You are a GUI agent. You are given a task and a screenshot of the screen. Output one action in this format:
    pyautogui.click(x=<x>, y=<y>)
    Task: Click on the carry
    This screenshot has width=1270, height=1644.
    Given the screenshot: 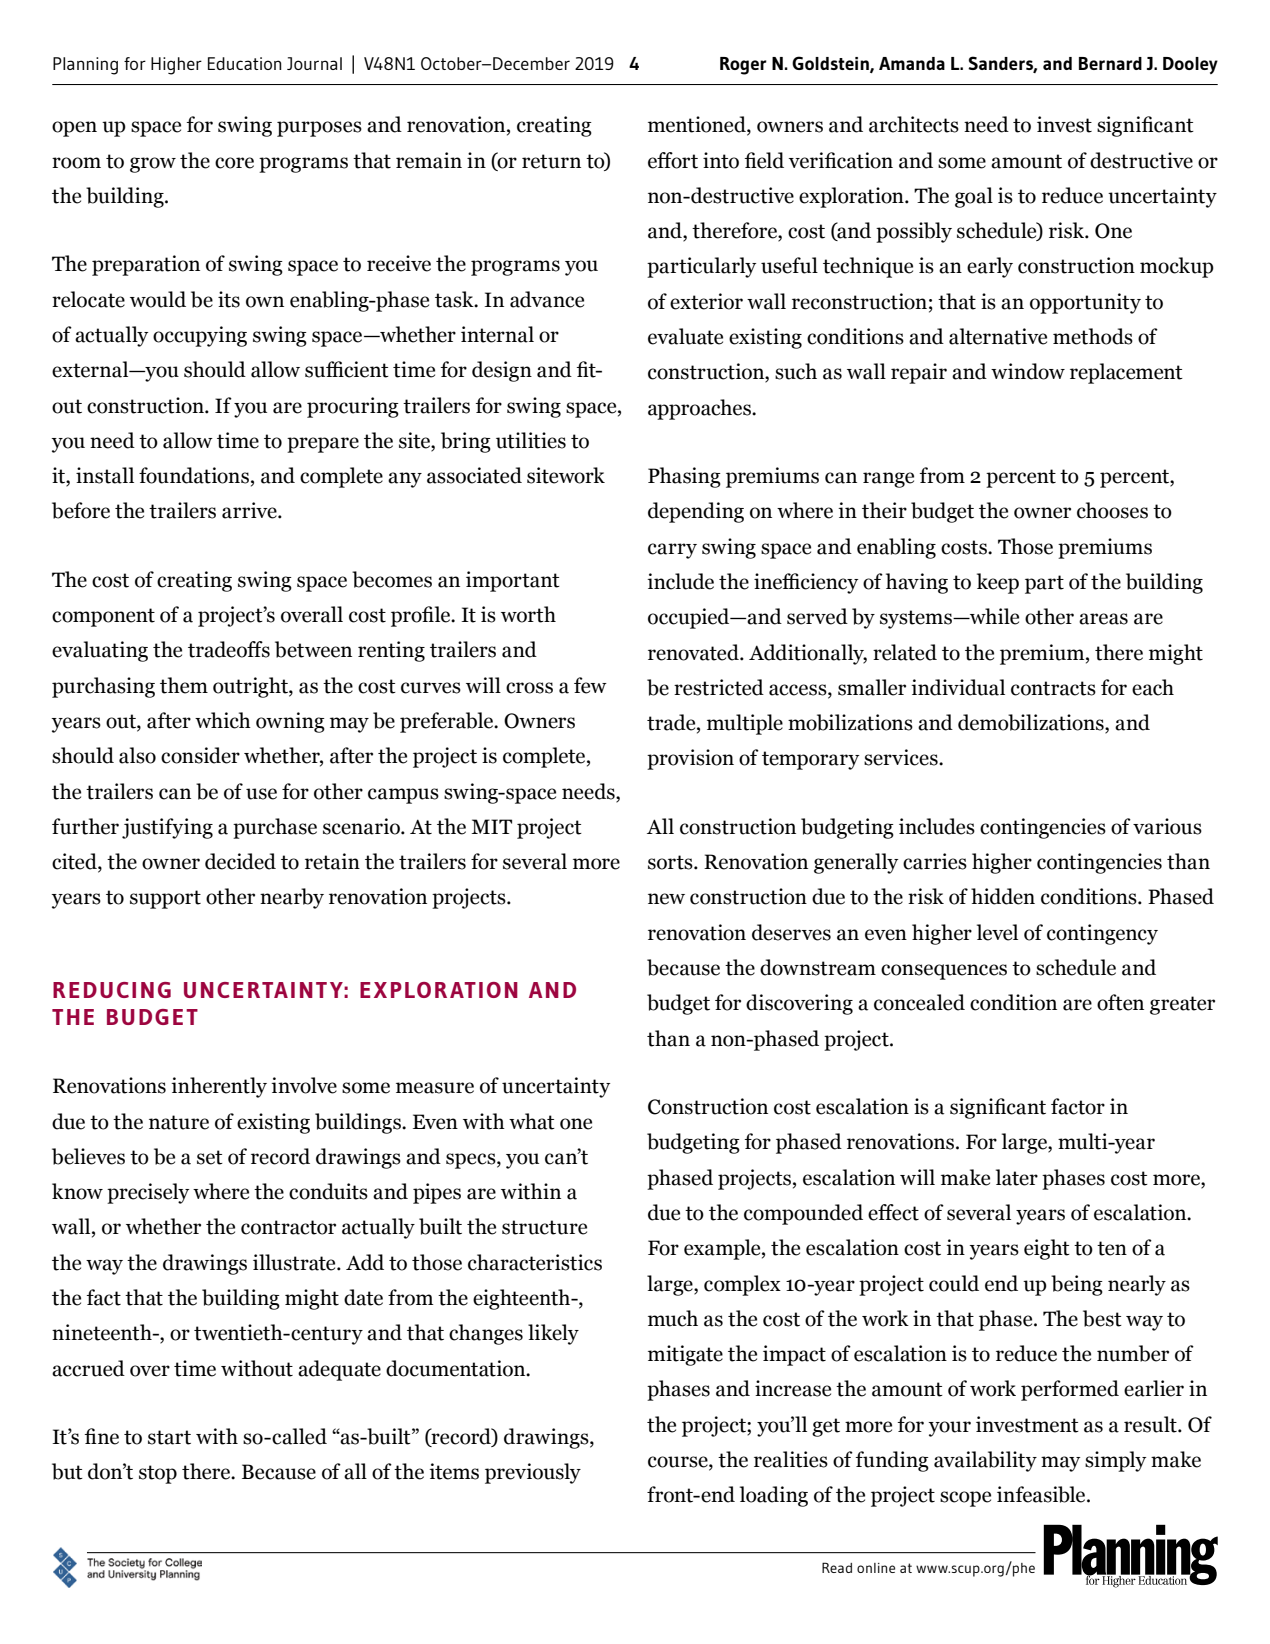 What is the action you would take?
    pyautogui.click(x=672, y=551)
